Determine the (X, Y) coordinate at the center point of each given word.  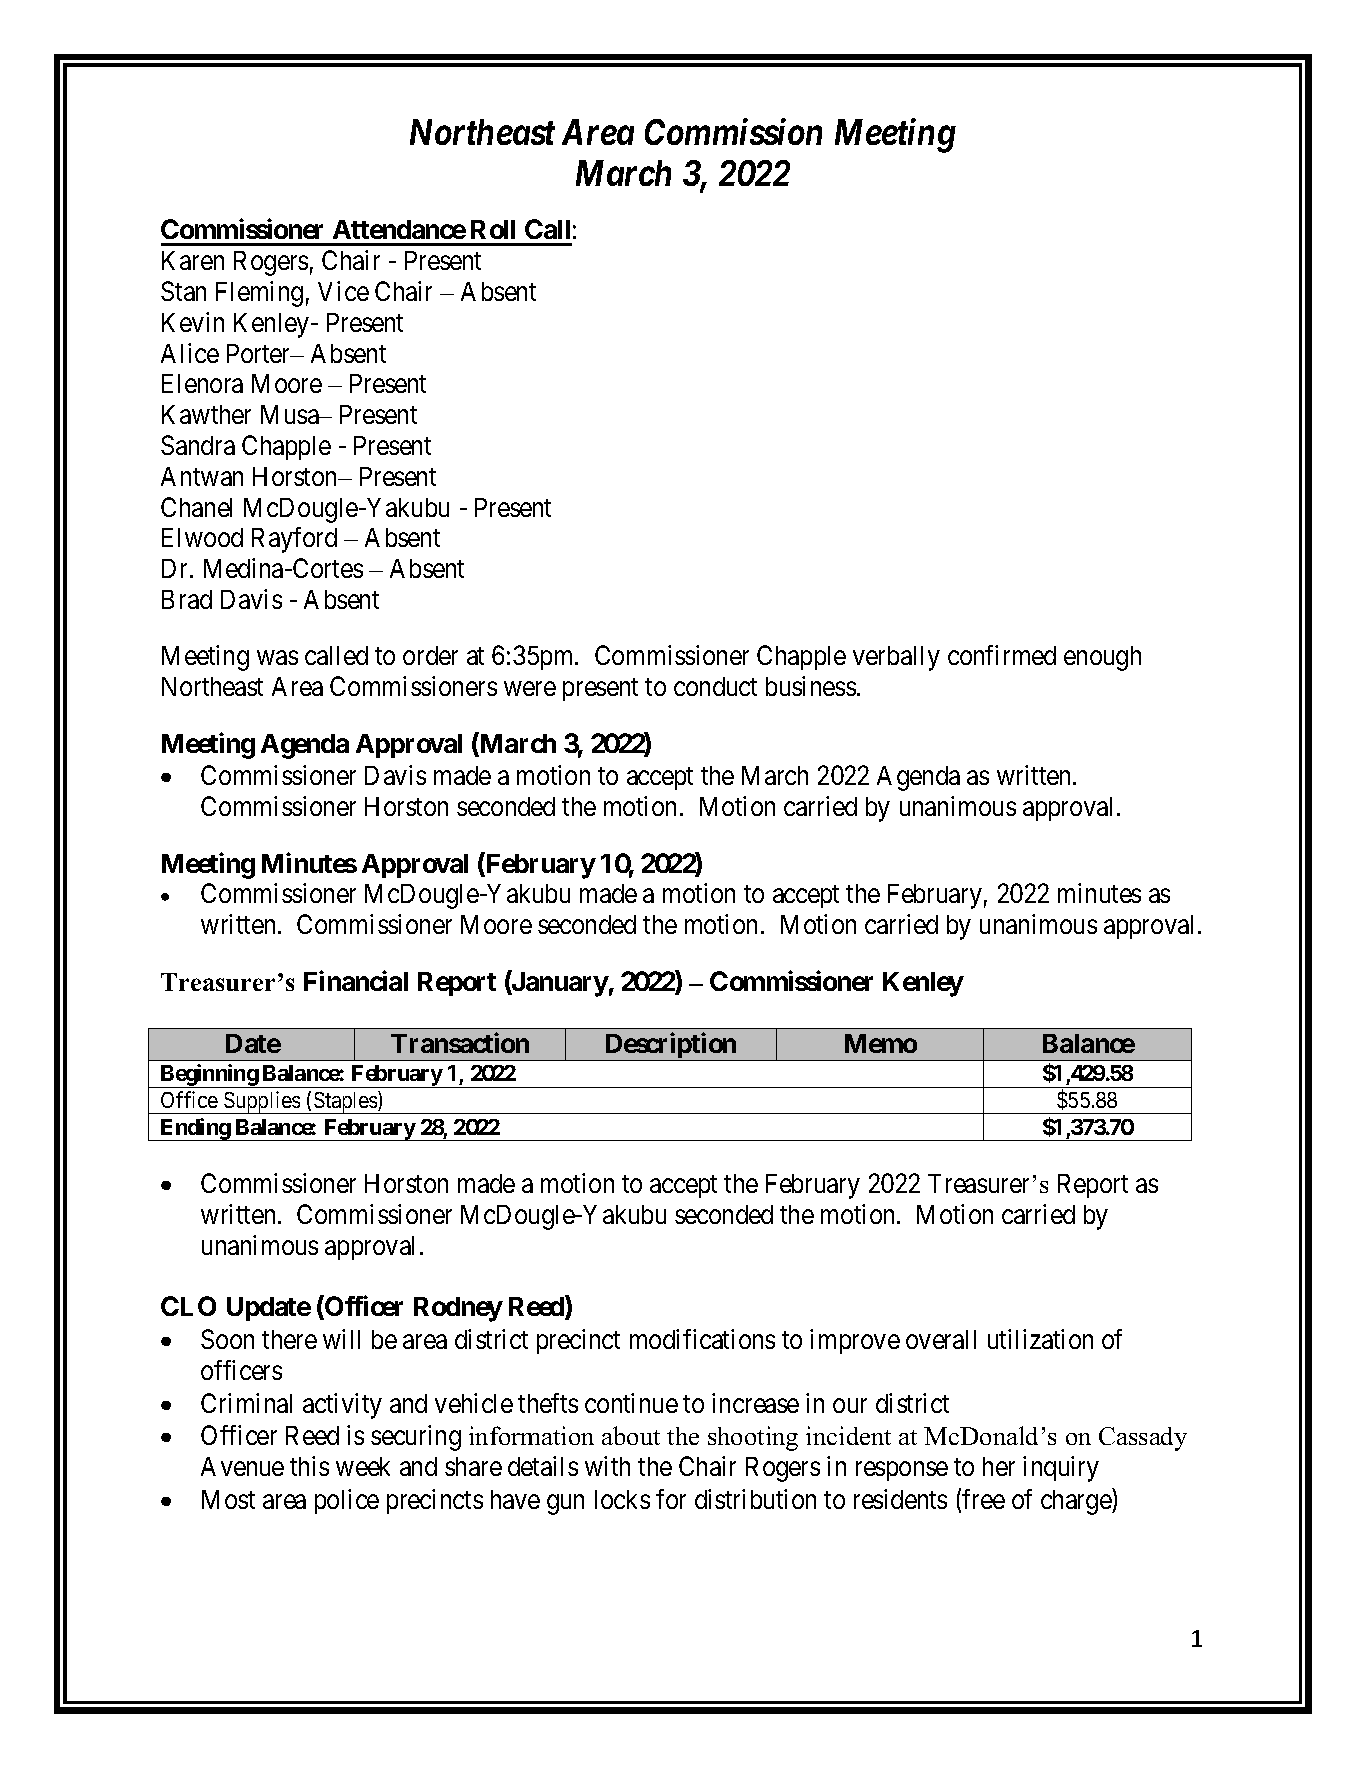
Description (670, 1047)
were (530, 689)
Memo (881, 1043)
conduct (715, 686)
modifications (702, 1339)
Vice (343, 291)
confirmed (1002, 655)
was (277, 658)
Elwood (202, 537)
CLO (188, 1306)
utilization (1040, 1339)
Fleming (259, 294)
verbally (896, 658)
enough (1102, 658)
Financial (356, 980)
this (309, 1466)
